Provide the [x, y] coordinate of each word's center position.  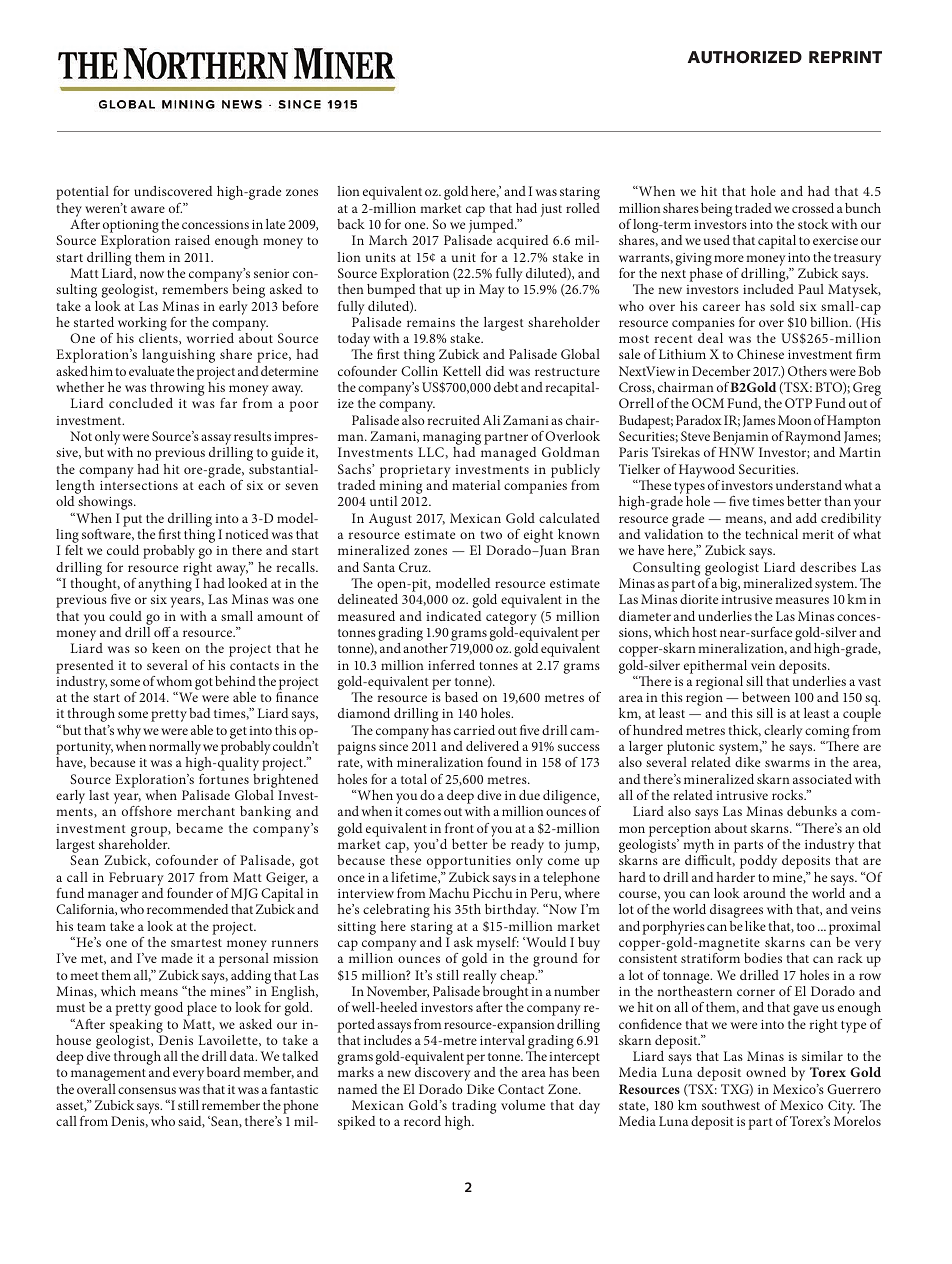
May [491, 291]
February [136, 879]
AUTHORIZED [745, 57]
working [142, 325]
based [461, 697]
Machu [449, 893]
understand [809, 485]
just [551, 210]
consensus [147, 1090]
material [476, 485]
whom [174, 681]
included [768, 289]
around [764, 893]
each [211, 485]
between [766, 697]
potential [82, 193]
